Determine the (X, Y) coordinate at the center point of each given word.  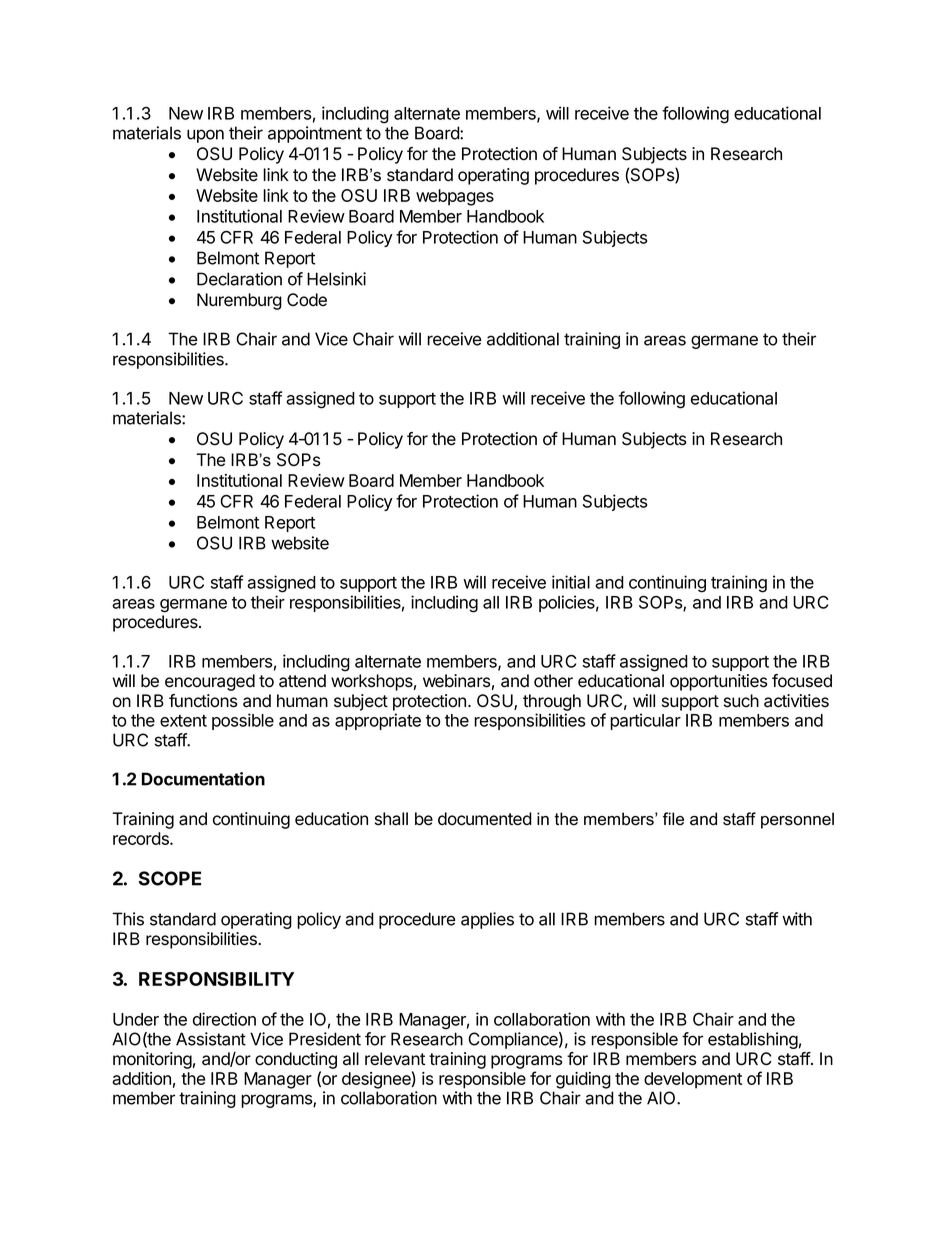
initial (571, 582)
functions (203, 701)
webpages (455, 197)
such (741, 701)
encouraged (210, 682)
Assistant (211, 1039)
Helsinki (336, 279)
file (673, 819)
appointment (315, 134)
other (553, 681)
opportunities (719, 682)
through (552, 702)
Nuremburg (239, 301)
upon (205, 136)
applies (487, 920)
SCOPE (170, 878)
